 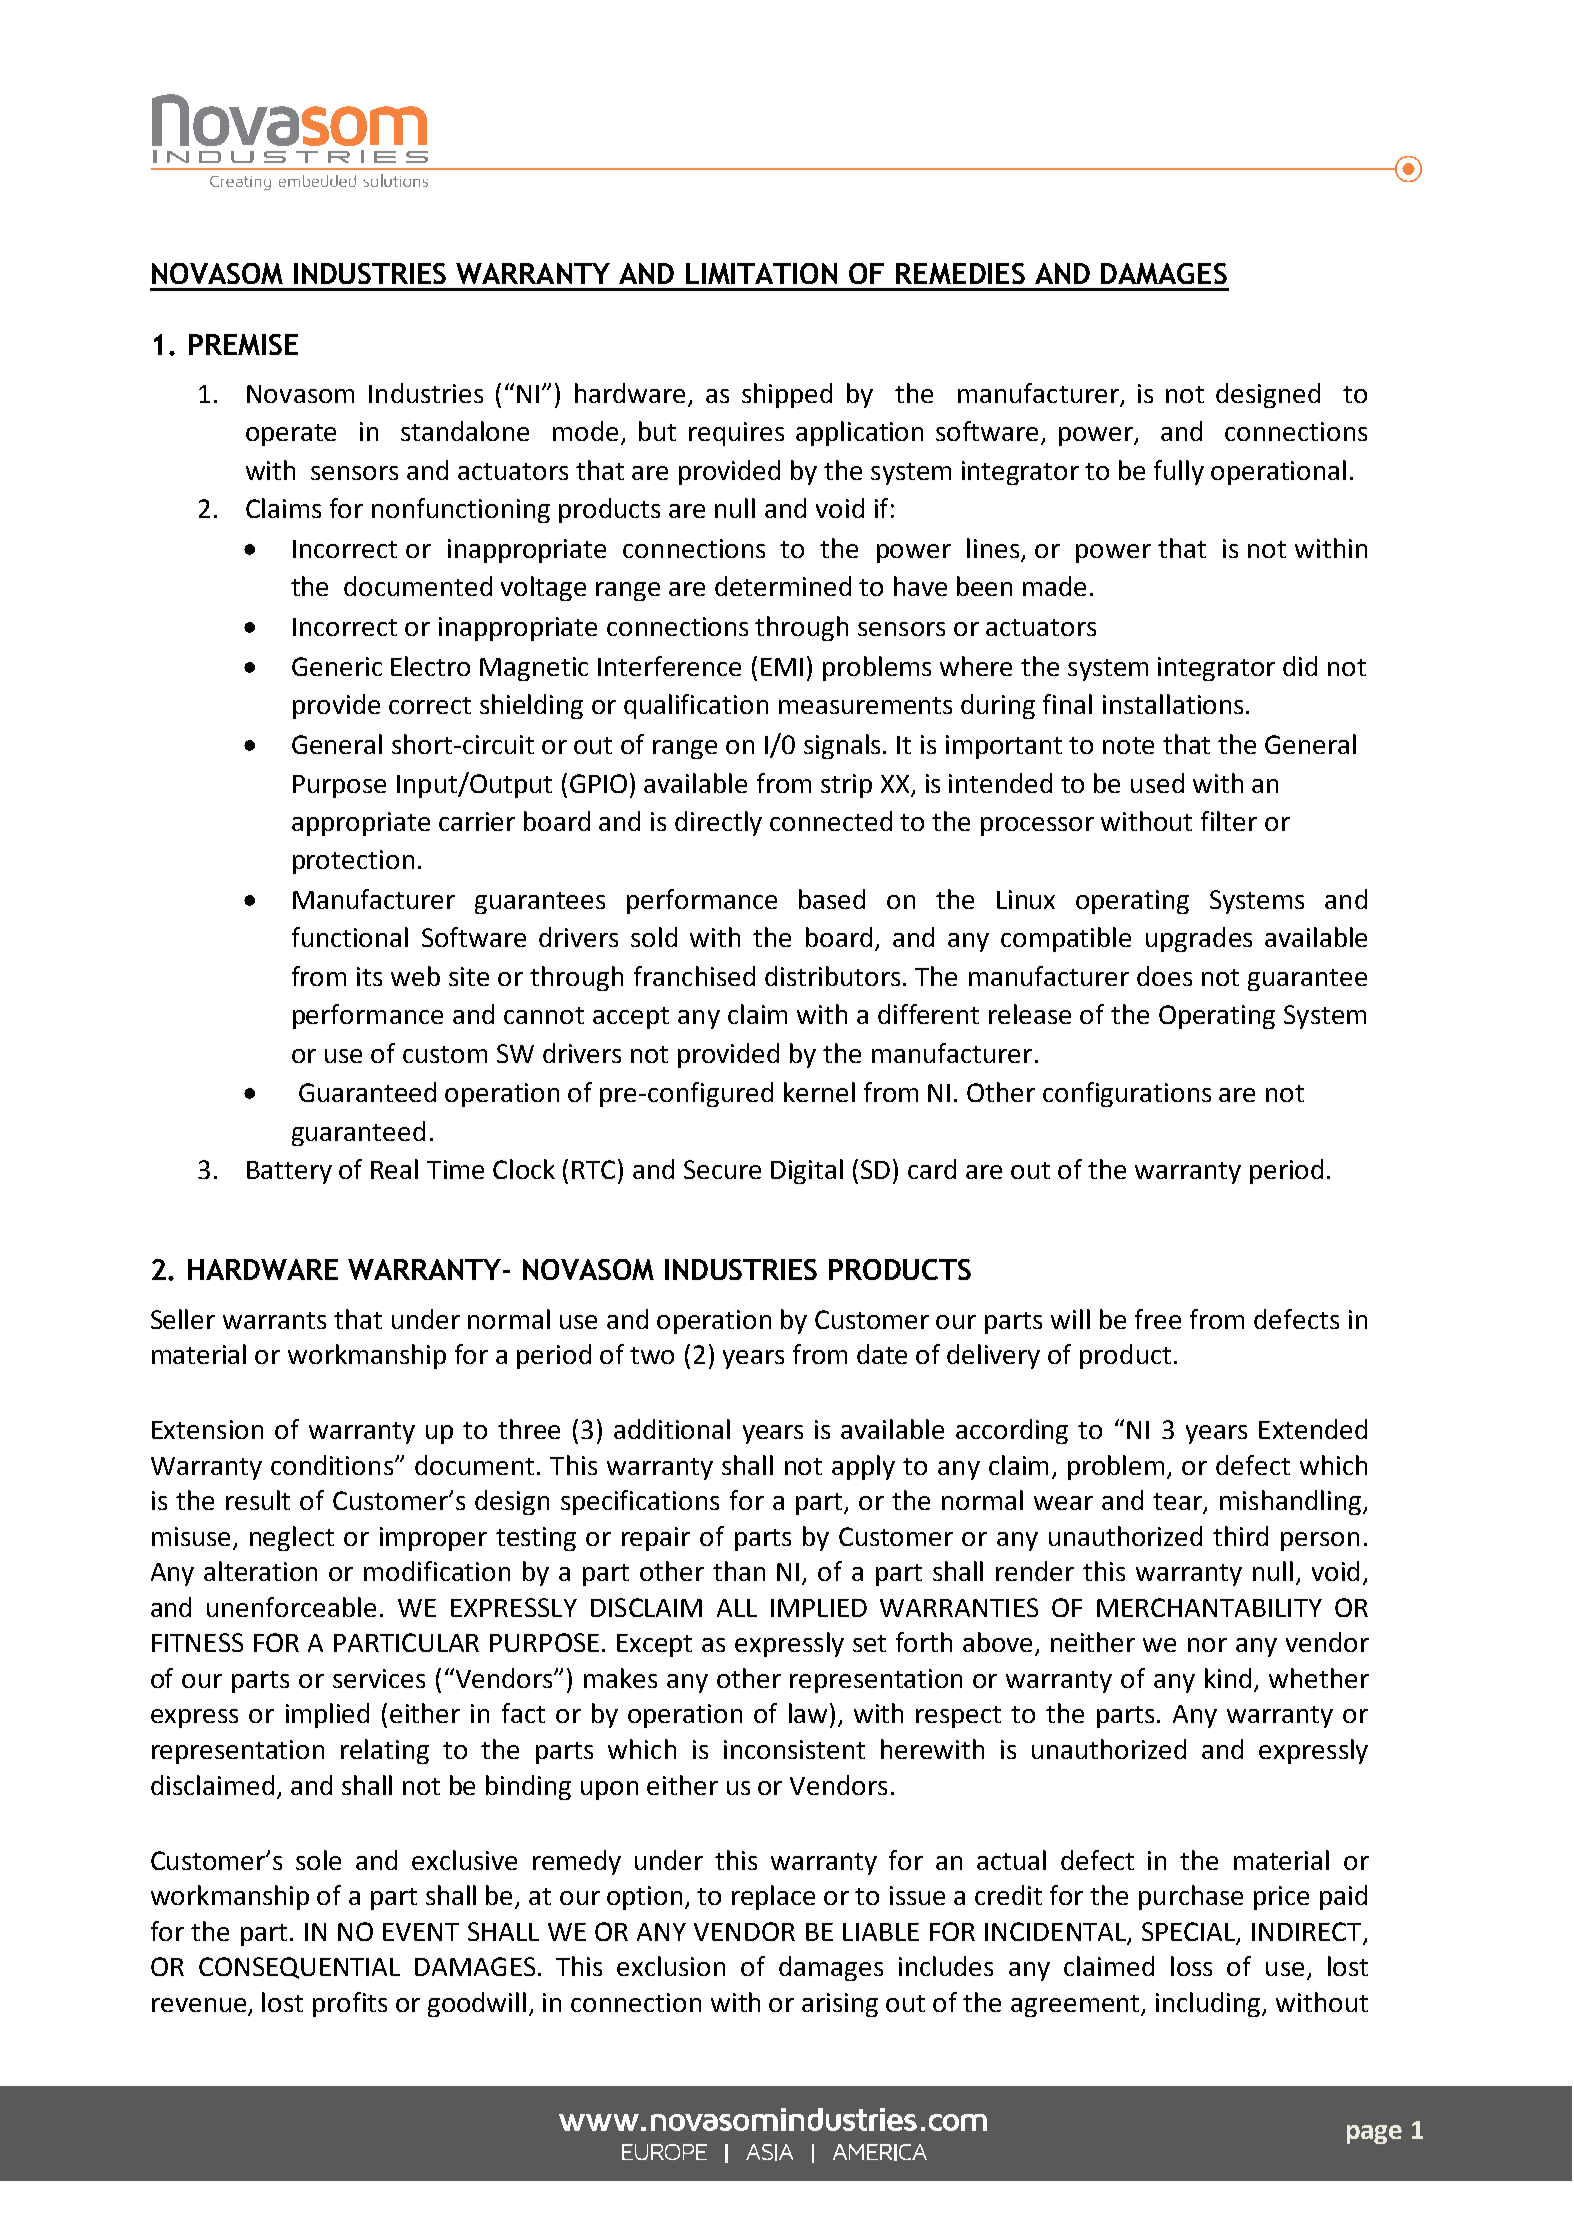 I want to click on PREMISE, so click(x=243, y=344).
